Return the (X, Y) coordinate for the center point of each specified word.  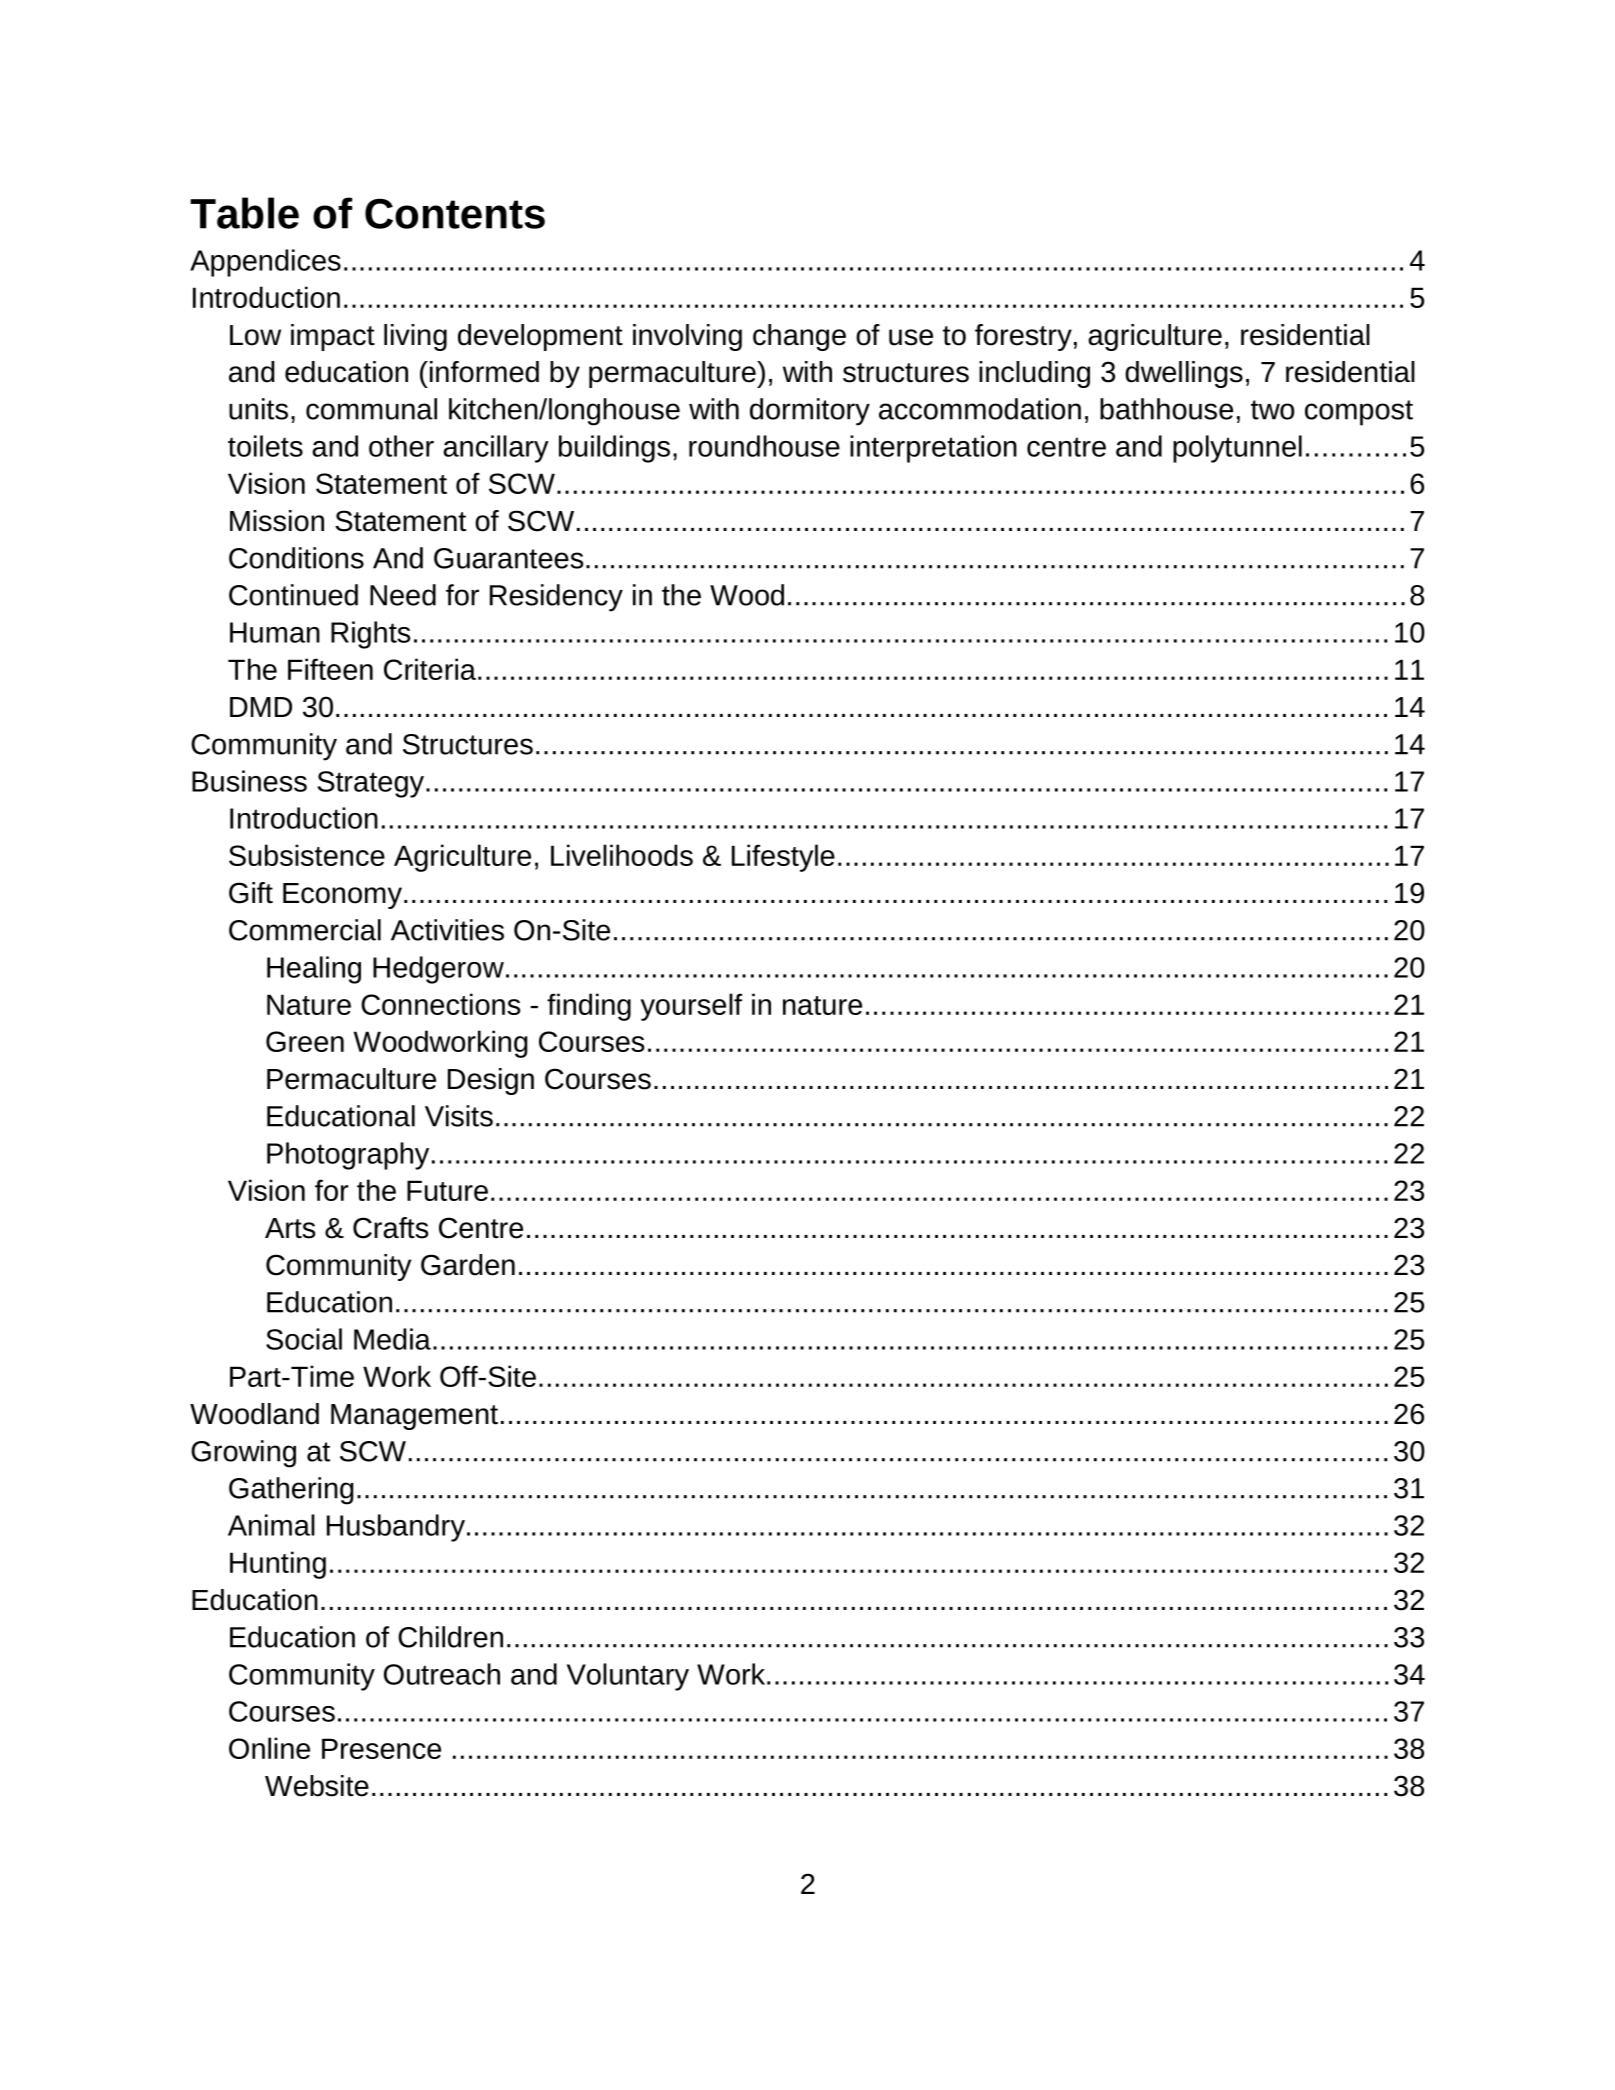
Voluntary (628, 1677)
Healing (314, 970)
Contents (455, 213)
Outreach (442, 1674)
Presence (381, 1748)
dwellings (1184, 374)
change (799, 337)
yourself (691, 1007)
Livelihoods (622, 855)
